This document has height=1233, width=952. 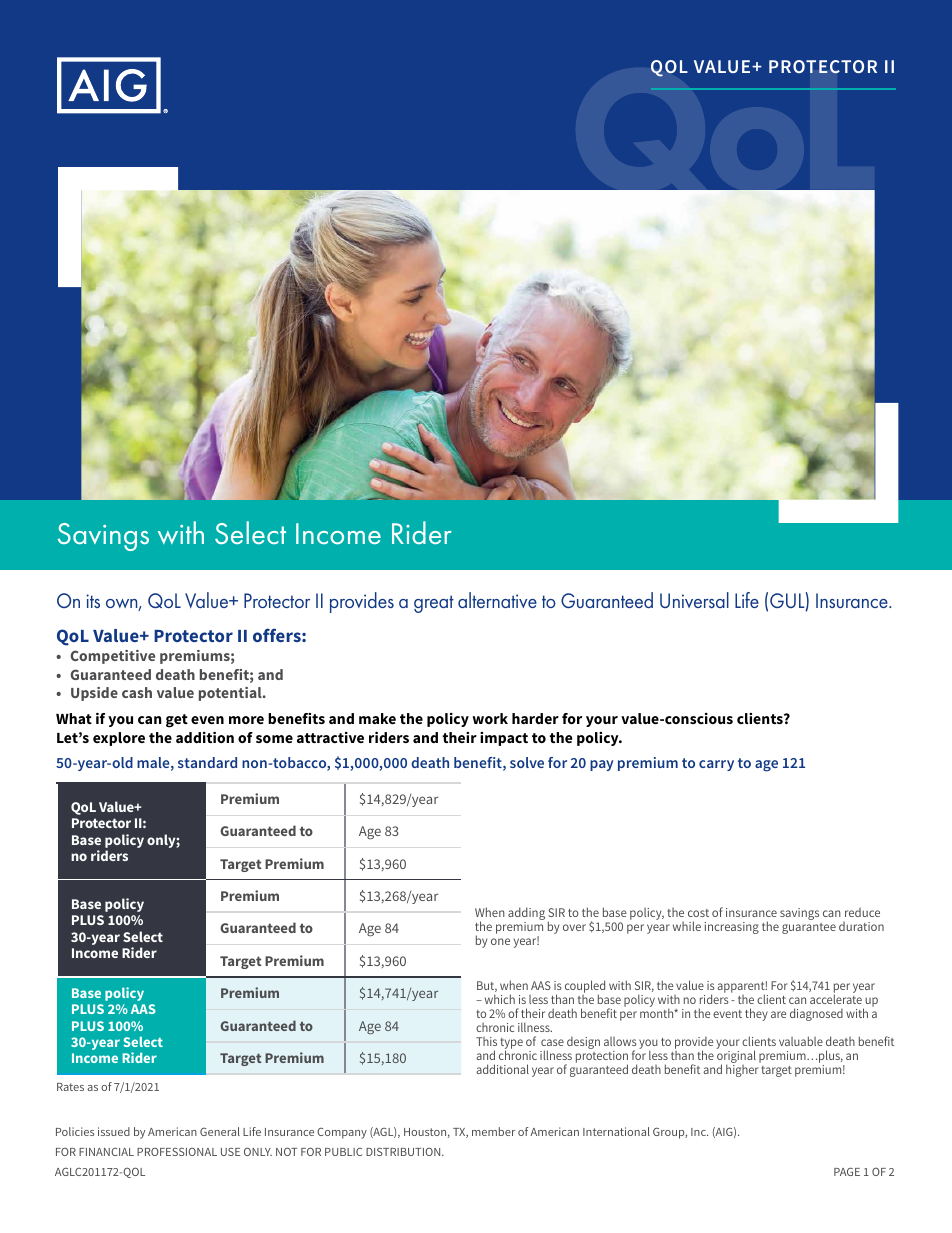 What do you see at coordinates (177, 1151) in the document?
I see `PROFESSIONAL` at bounding box center [177, 1151].
